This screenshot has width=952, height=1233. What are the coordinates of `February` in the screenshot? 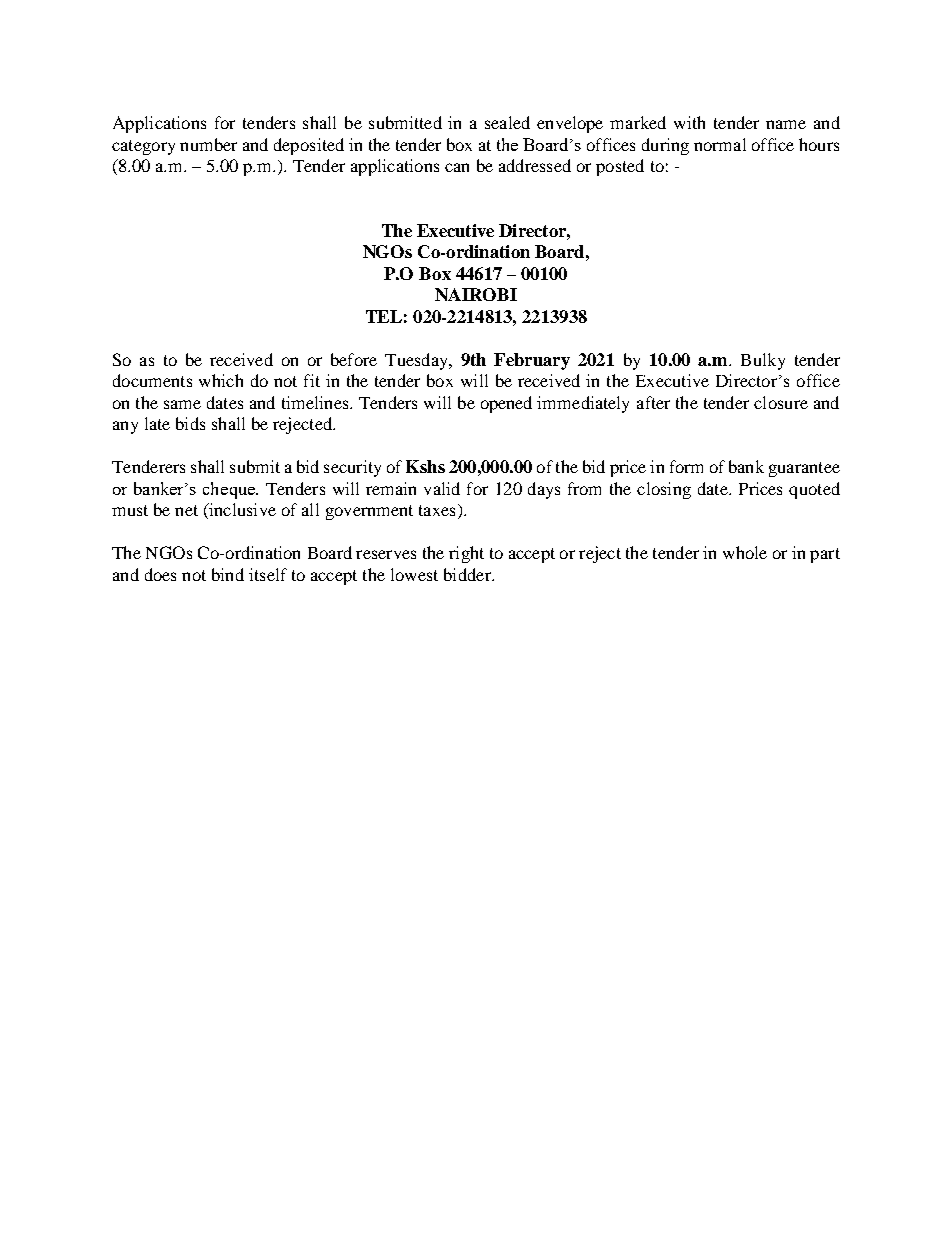 It's located at (532, 361).
